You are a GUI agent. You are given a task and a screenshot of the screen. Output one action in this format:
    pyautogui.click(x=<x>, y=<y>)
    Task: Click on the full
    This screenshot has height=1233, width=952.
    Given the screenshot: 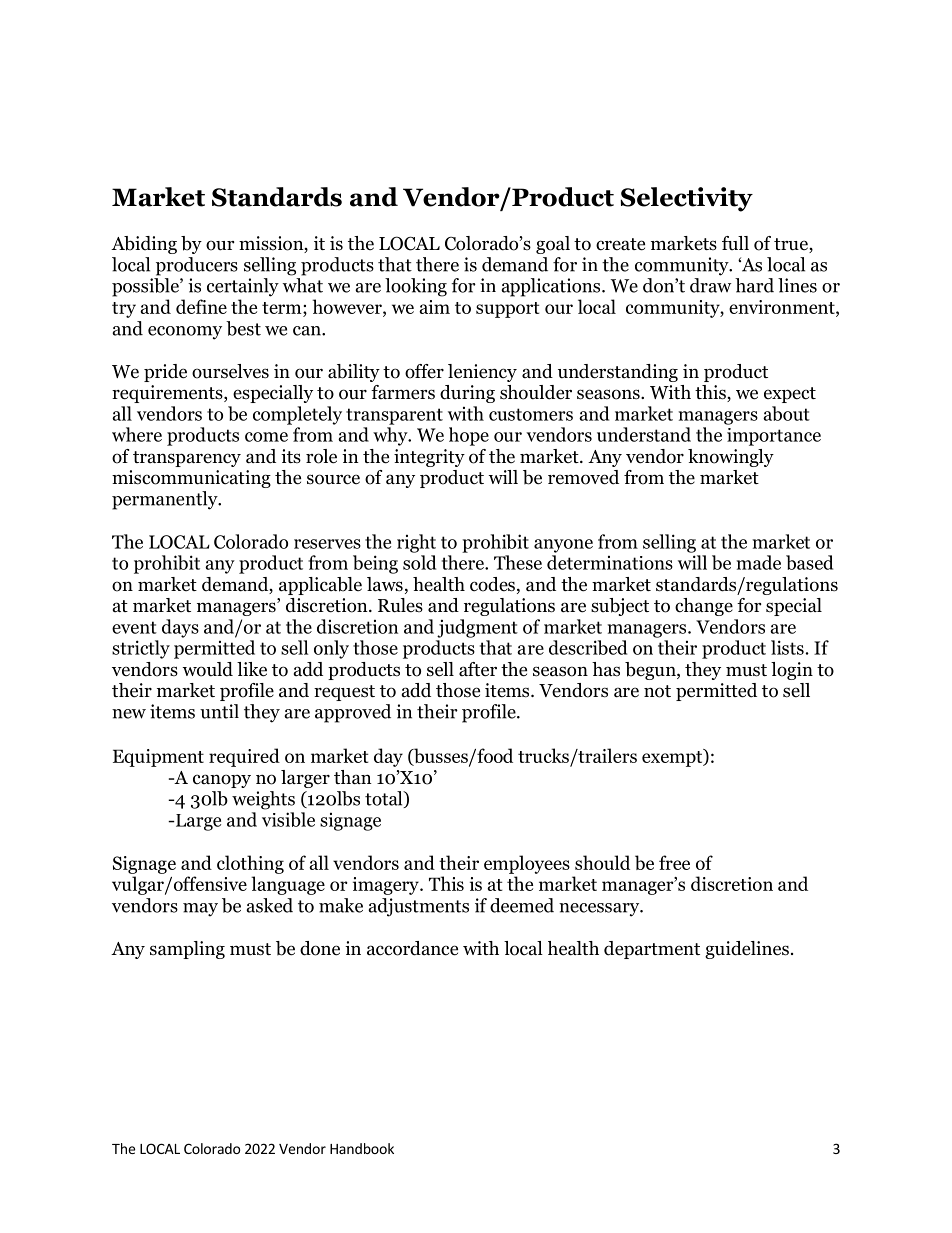 What is the action you would take?
    pyautogui.click(x=735, y=243)
